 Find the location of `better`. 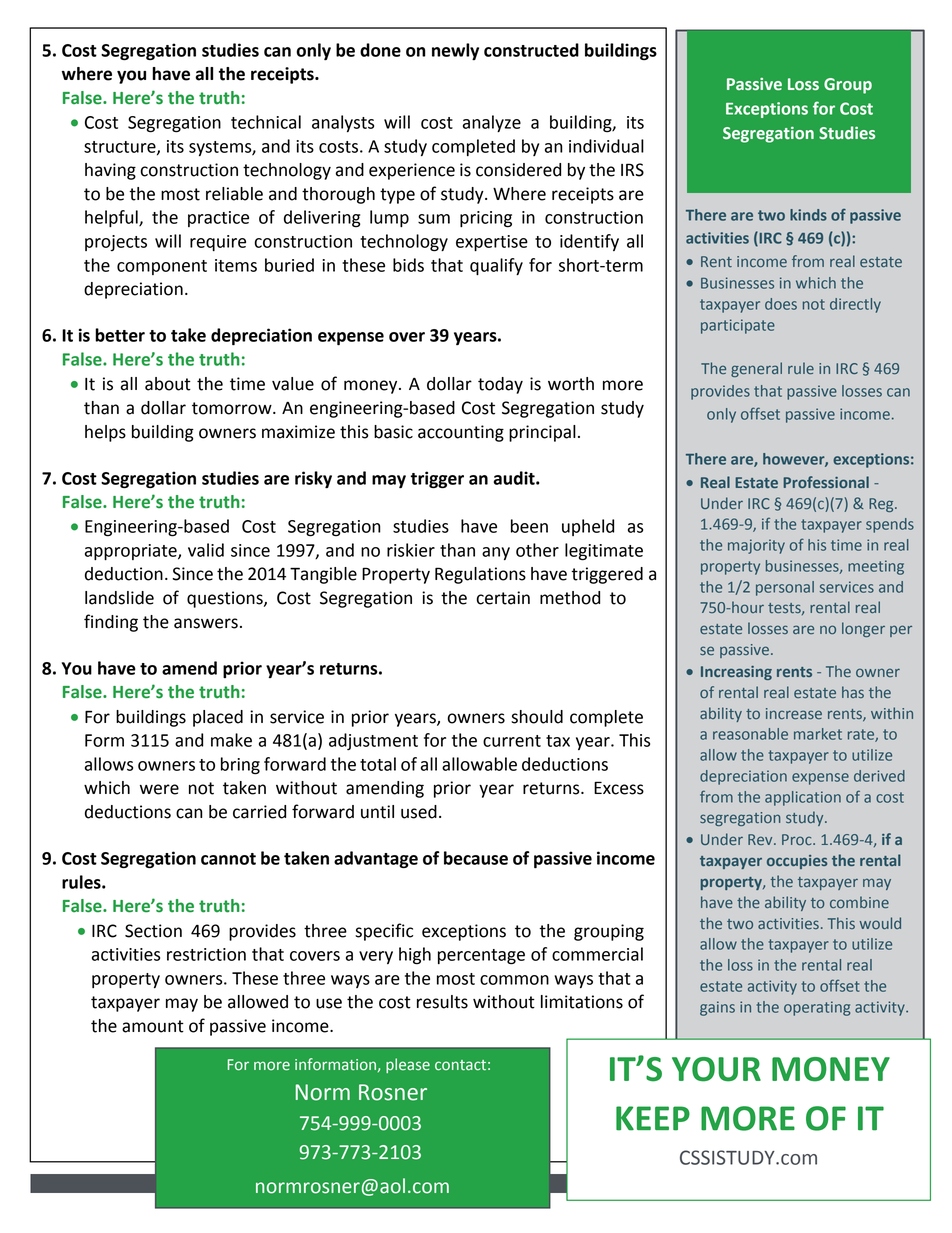

better is located at coordinates (120, 335).
